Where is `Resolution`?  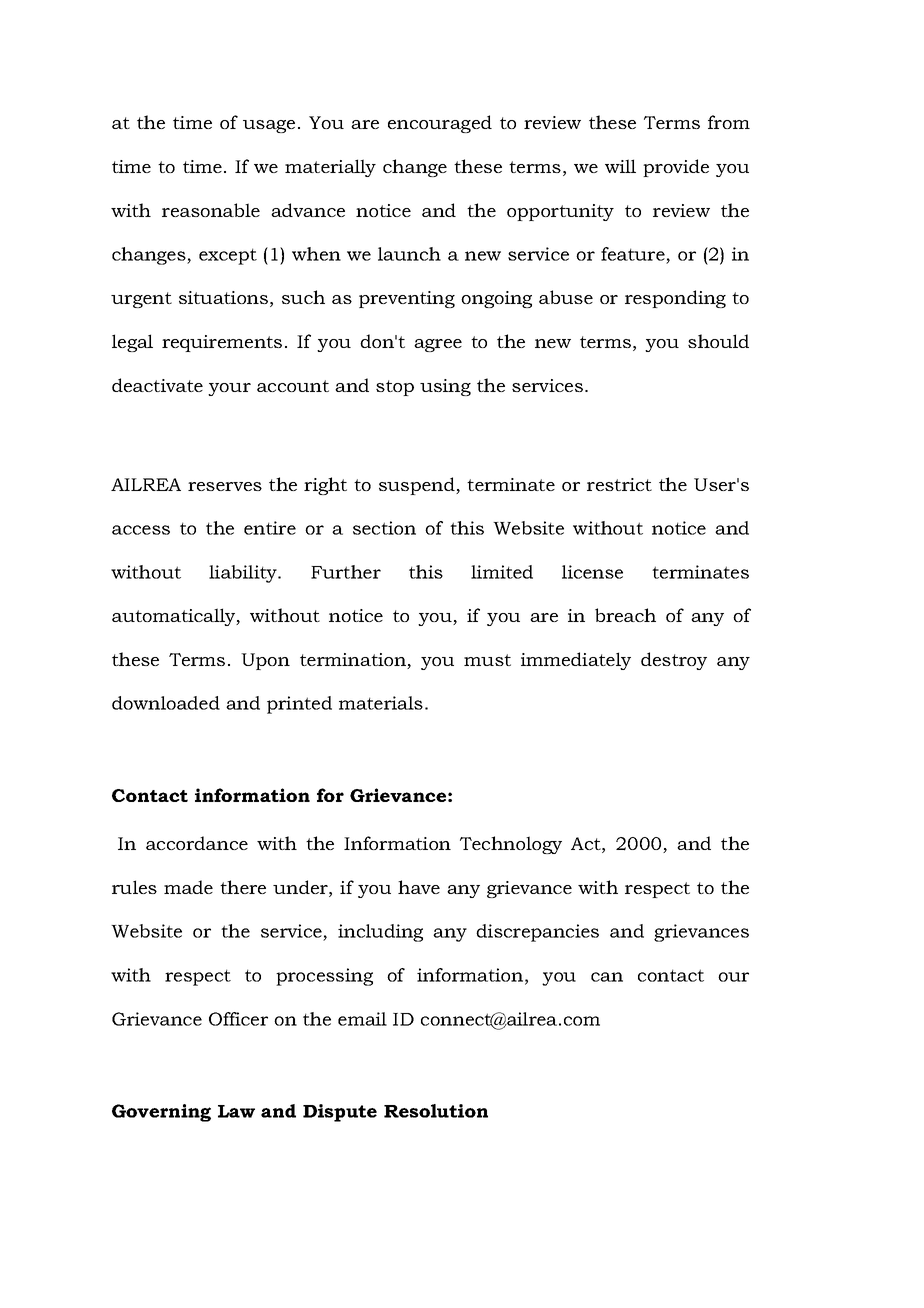 Resolution is located at coordinates (436, 1111).
